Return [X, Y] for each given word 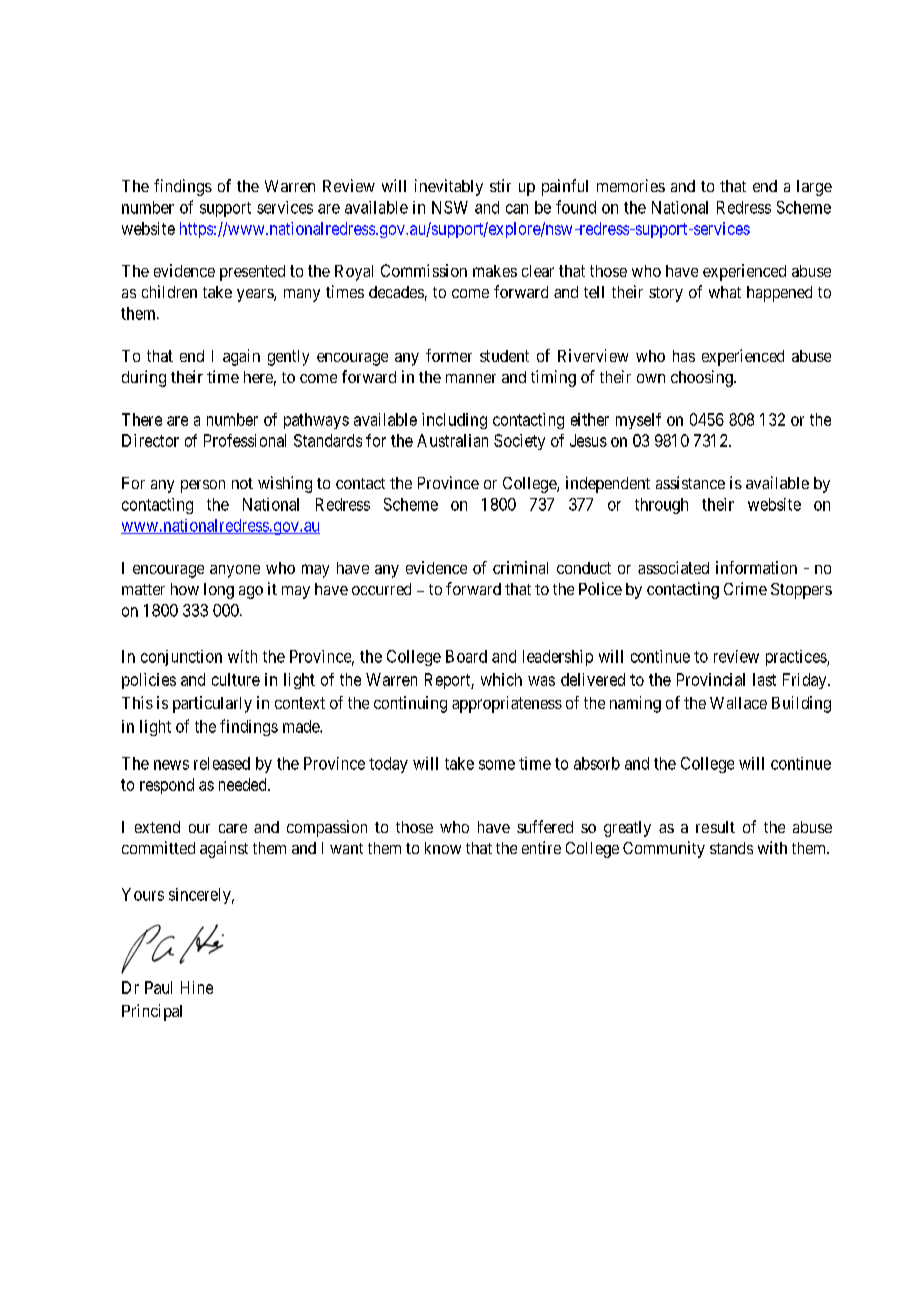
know [443, 848]
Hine [197, 987]
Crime [745, 588]
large [814, 188]
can [517, 209]
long [219, 591]
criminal [520, 567]
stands [731, 848]
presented [252, 273]
